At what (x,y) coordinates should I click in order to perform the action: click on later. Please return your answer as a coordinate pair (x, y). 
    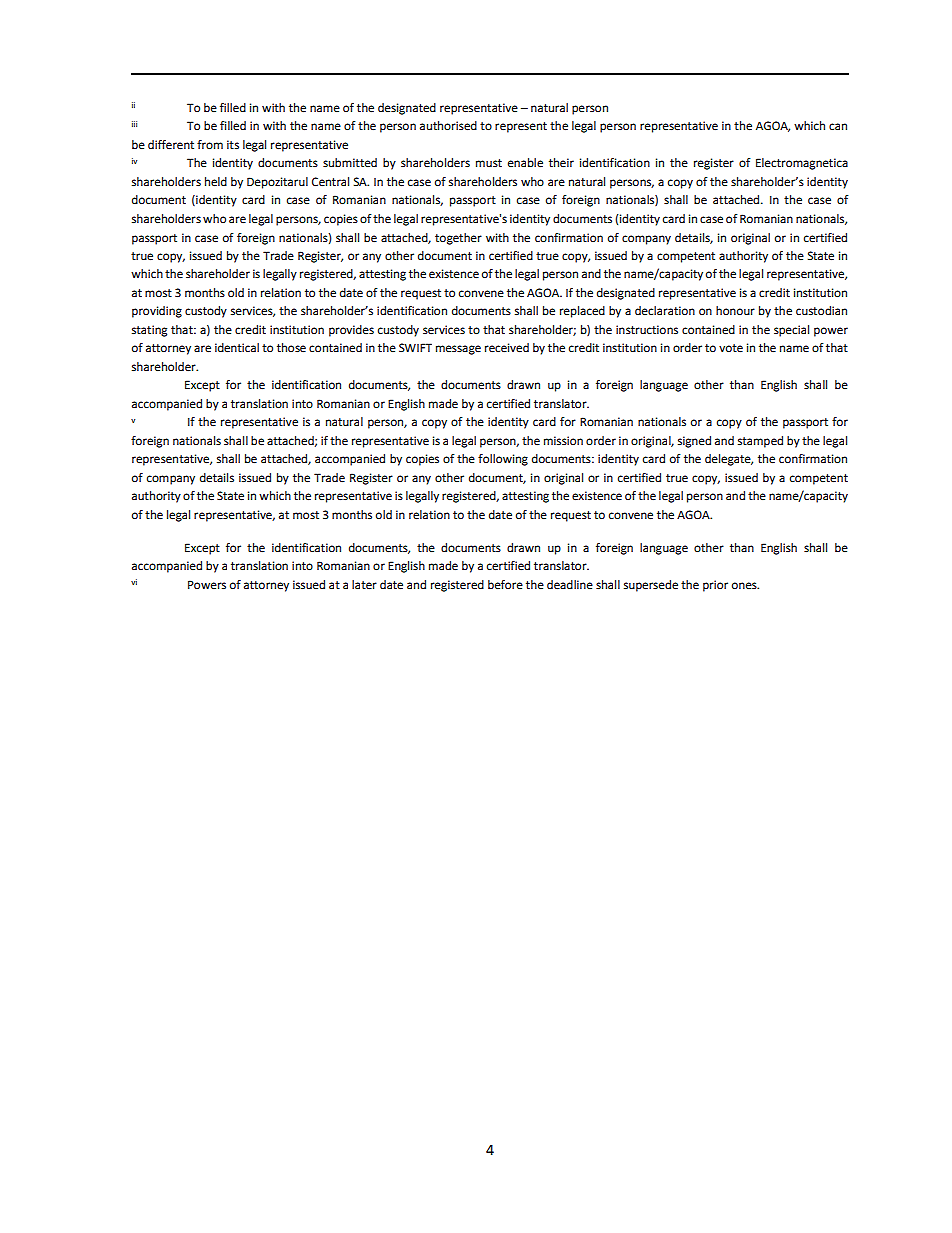
    Looking at the image, I should click on (364, 585).
